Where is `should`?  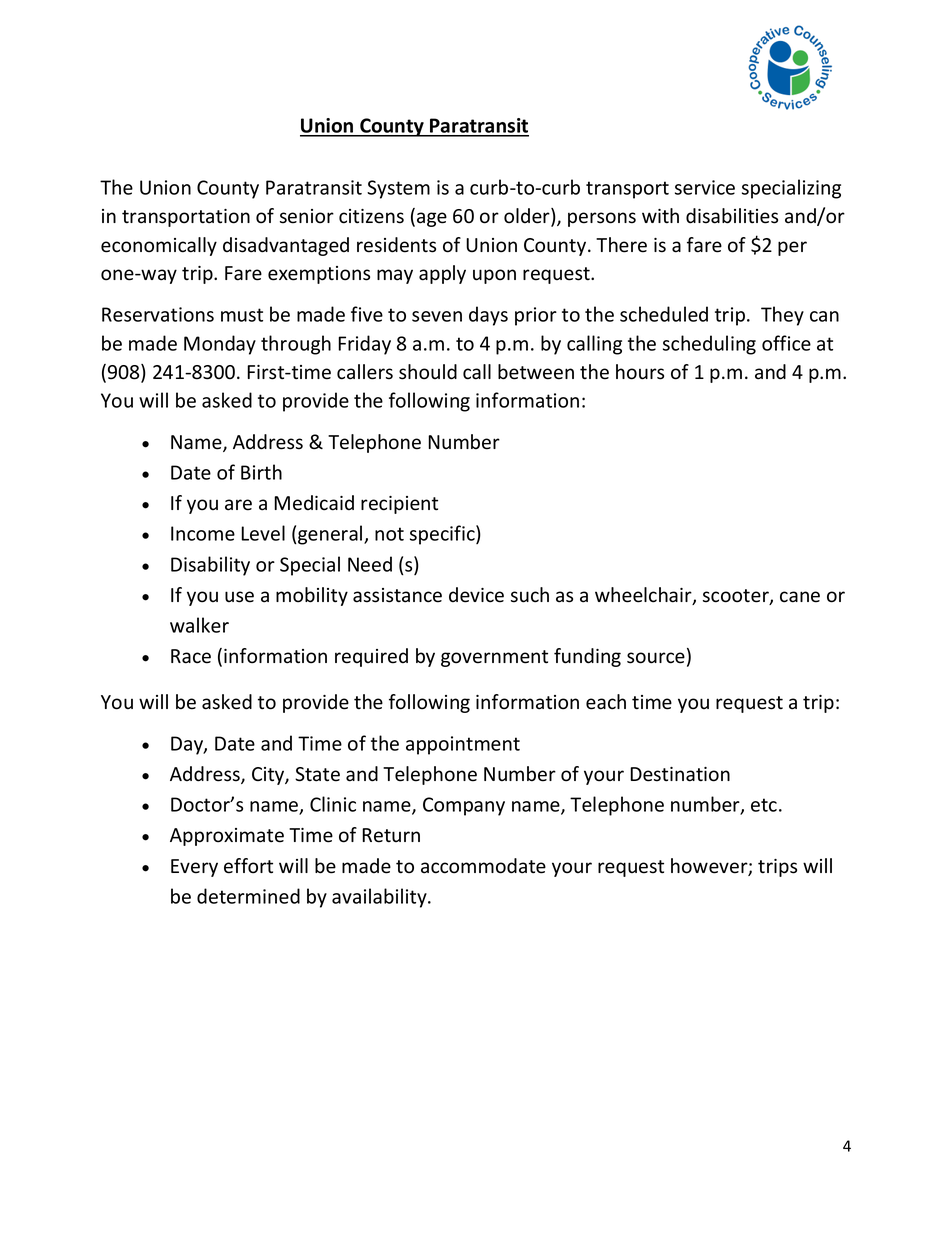 should is located at coordinates (428, 372).
